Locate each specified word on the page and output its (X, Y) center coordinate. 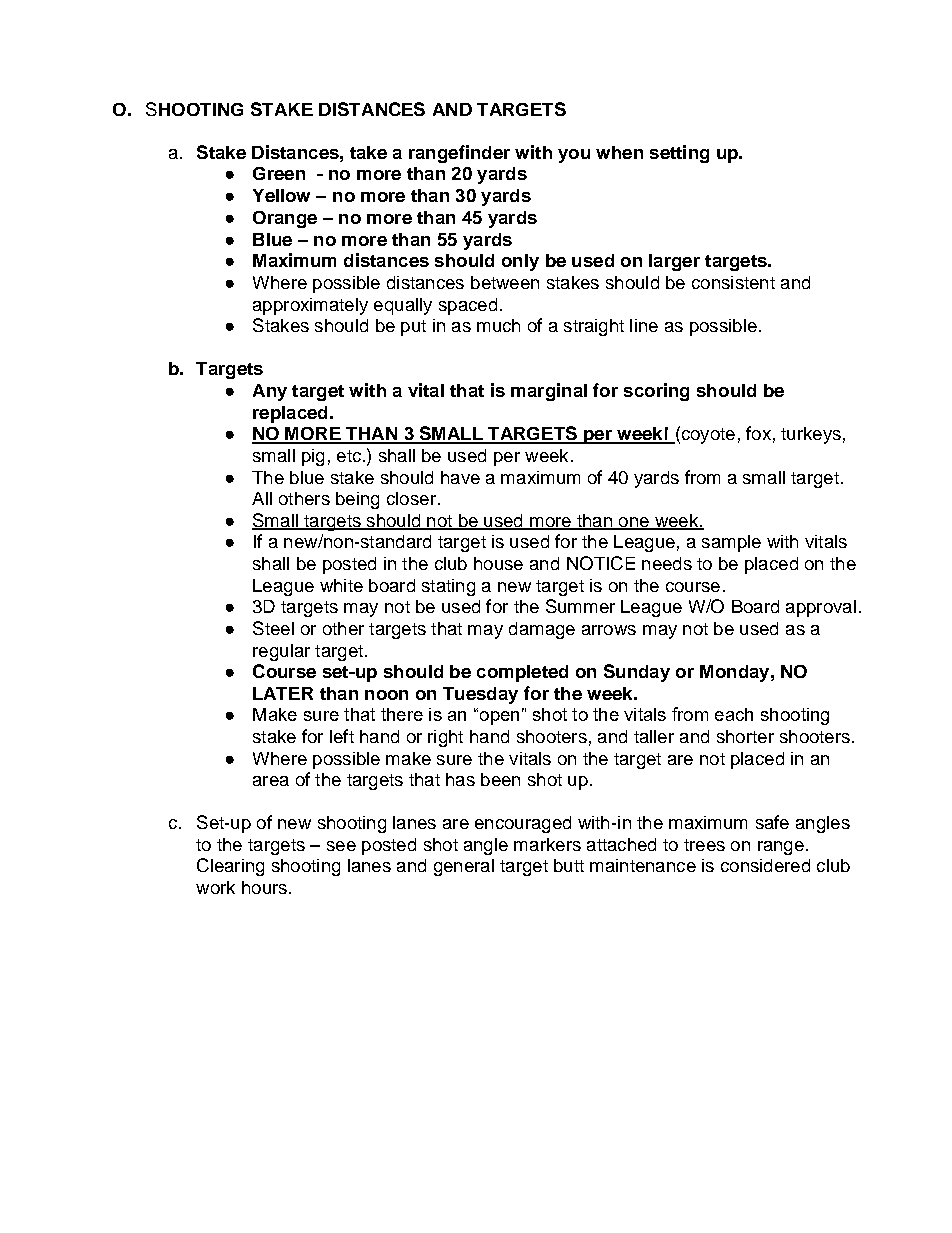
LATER (283, 693)
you (574, 156)
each (734, 714)
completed (522, 673)
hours (264, 887)
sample (731, 543)
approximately (310, 306)
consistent (733, 282)
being (357, 500)
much (498, 325)
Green (279, 173)
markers (547, 844)
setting (679, 154)
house (498, 563)
